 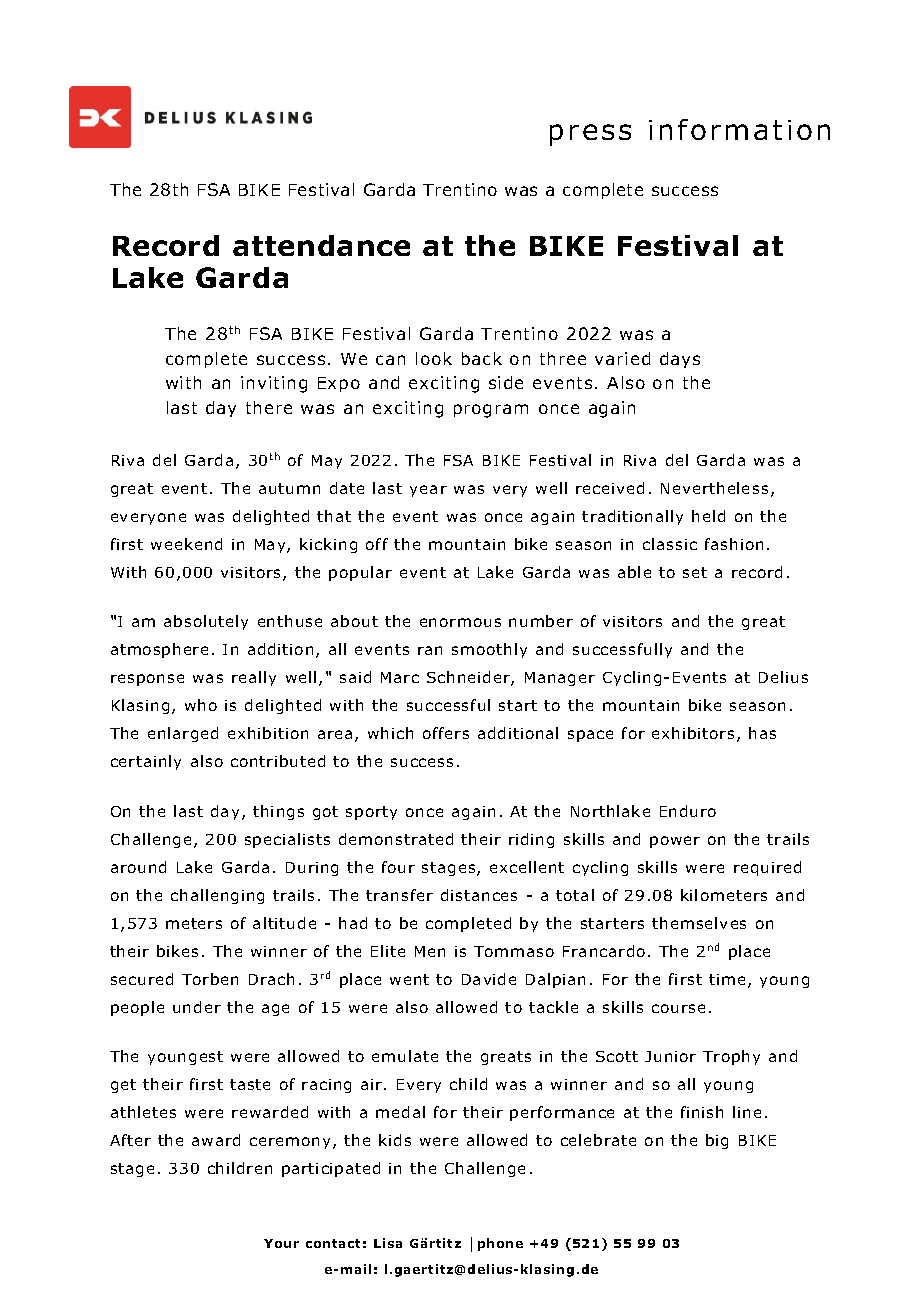 I want to click on Schneider, so click(x=469, y=678).
